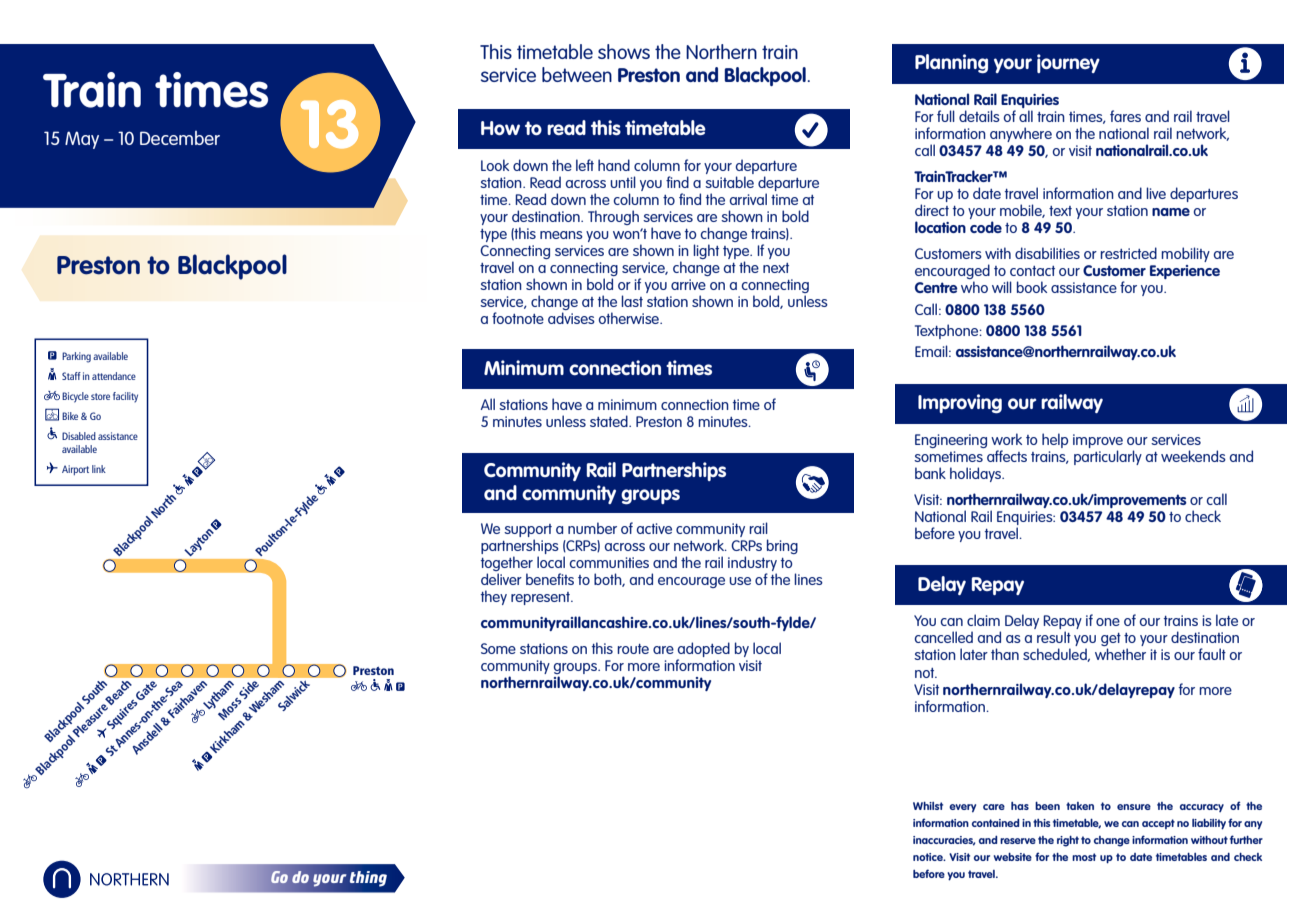  What do you see at coordinates (82, 140) in the screenshot?
I see `May` at bounding box center [82, 140].
